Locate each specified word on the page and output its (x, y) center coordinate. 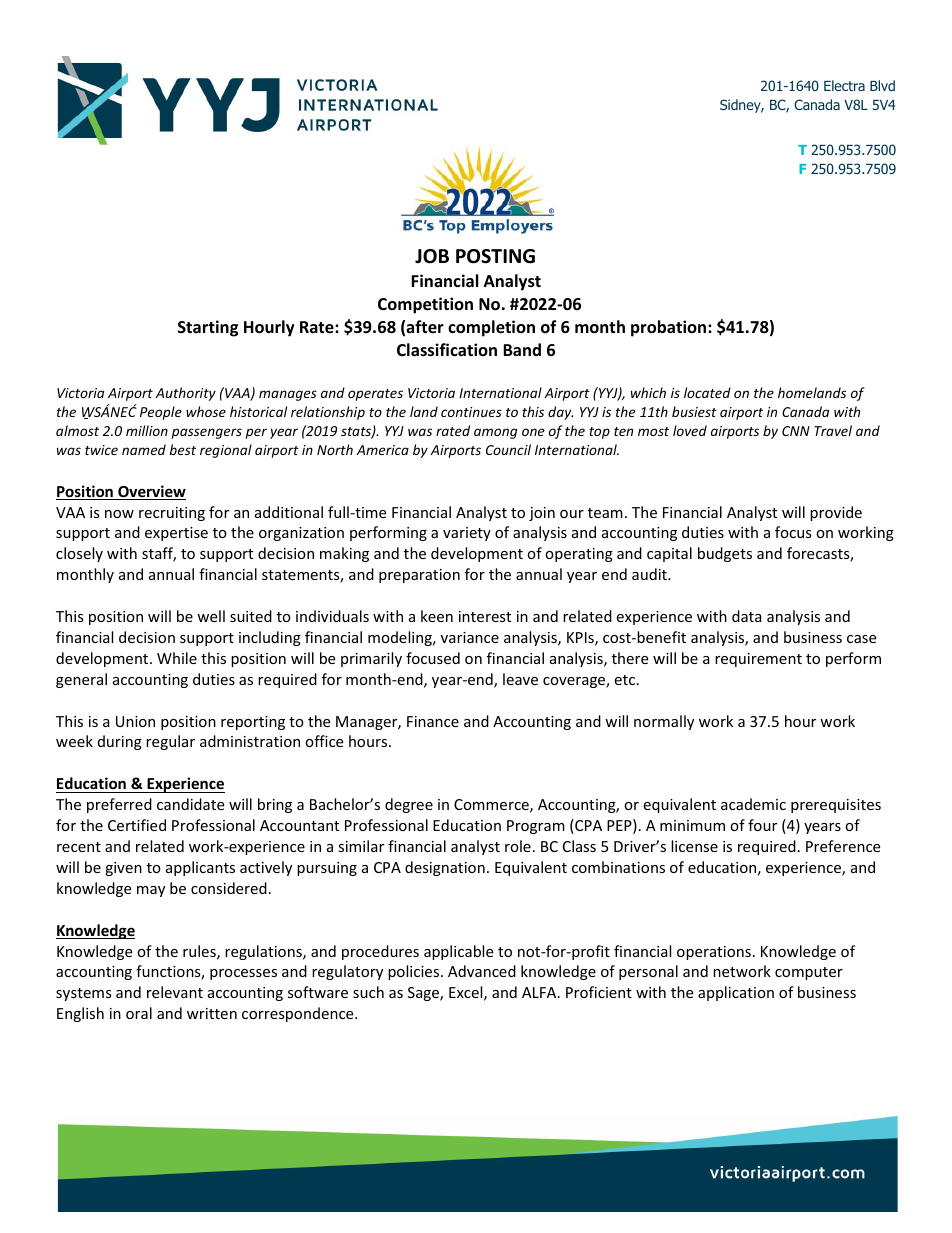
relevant (175, 992)
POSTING (495, 256)
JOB (432, 256)
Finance (433, 721)
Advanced (482, 971)
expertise (176, 534)
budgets (725, 554)
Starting (208, 328)
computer (809, 973)
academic (753, 804)
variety (467, 534)
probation (670, 328)
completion (491, 328)
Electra (844, 85)
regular (170, 742)
